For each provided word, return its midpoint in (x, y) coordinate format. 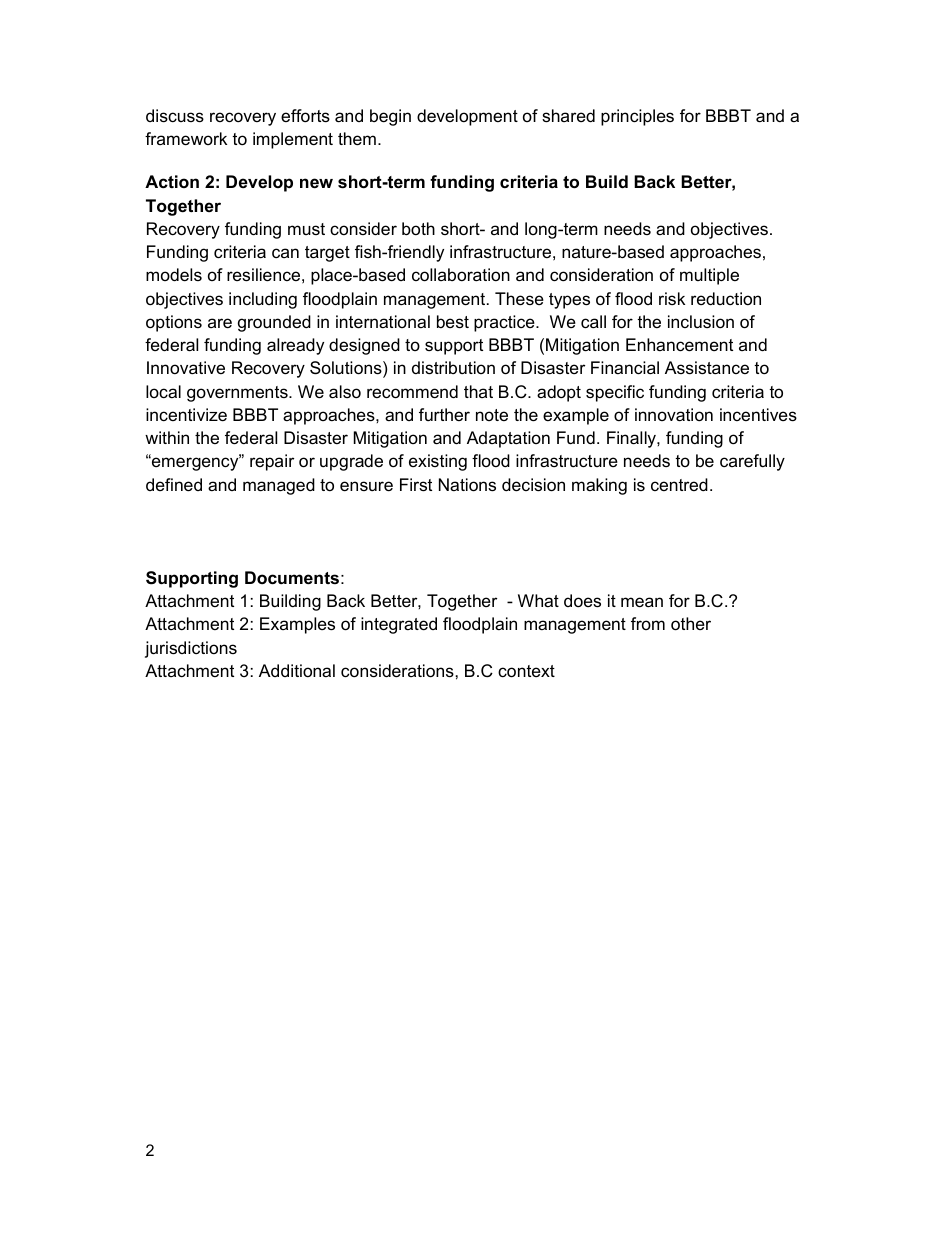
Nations (467, 485)
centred (679, 484)
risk (672, 298)
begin (390, 117)
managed (279, 486)
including (263, 300)
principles (637, 117)
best (453, 321)
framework (186, 139)
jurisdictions (191, 649)
